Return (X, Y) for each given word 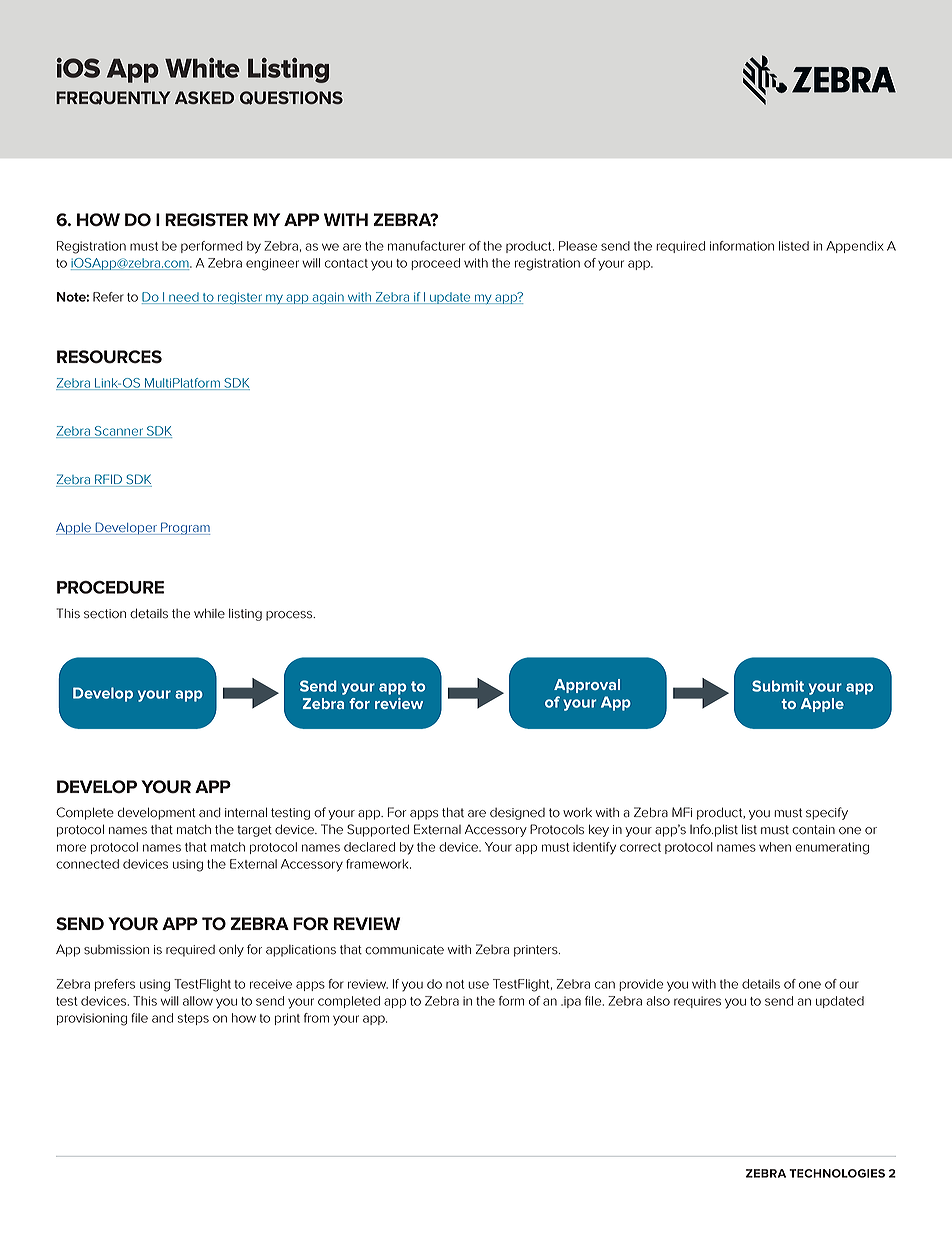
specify (827, 813)
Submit (778, 686)
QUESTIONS (291, 98)
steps (193, 1019)
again (328, 298)
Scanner (118, 432)
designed (517, 814)
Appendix (855, 247)
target (254, 831)
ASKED (204, 97)
